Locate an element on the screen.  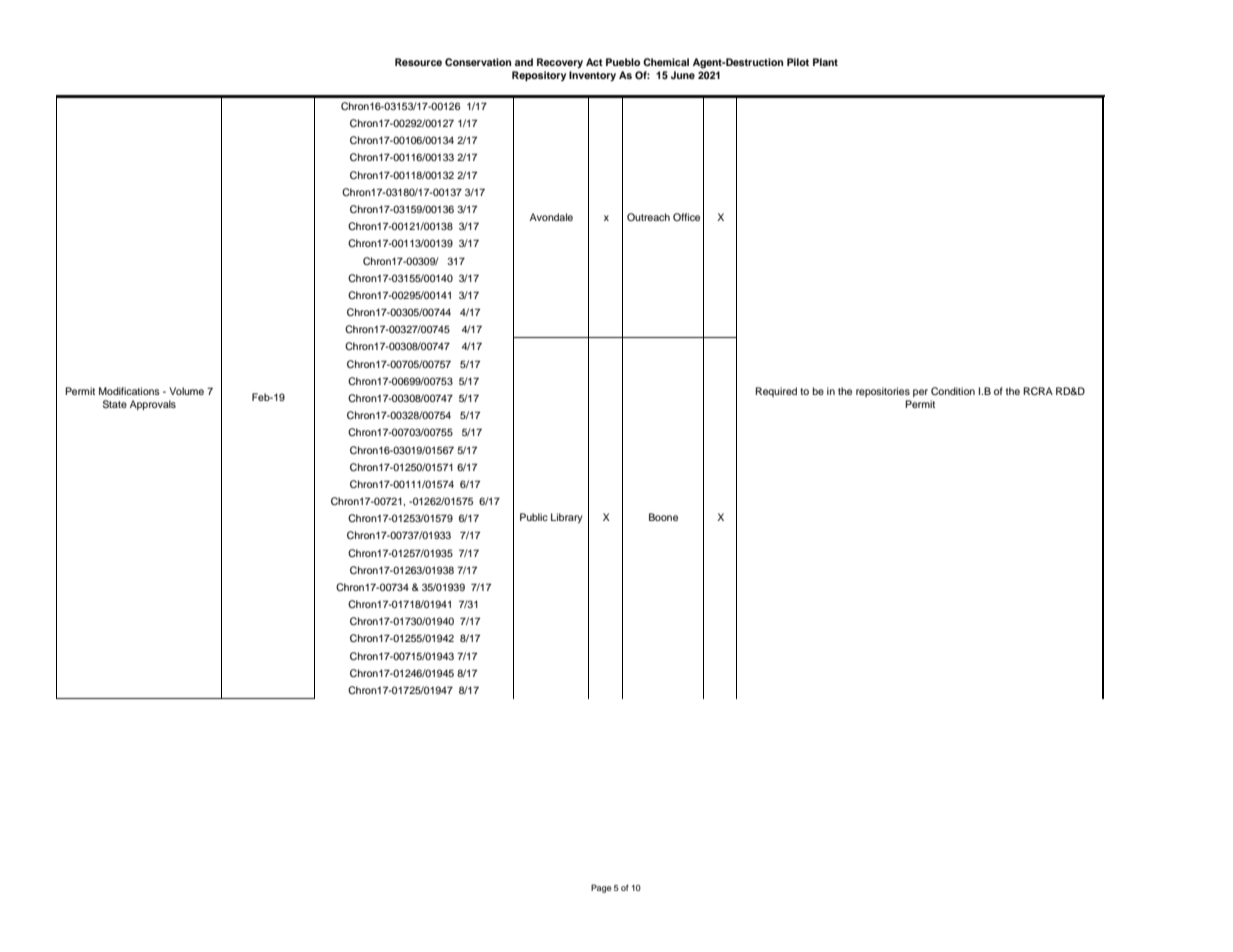
Repository is located at coordinates (539, 76).
